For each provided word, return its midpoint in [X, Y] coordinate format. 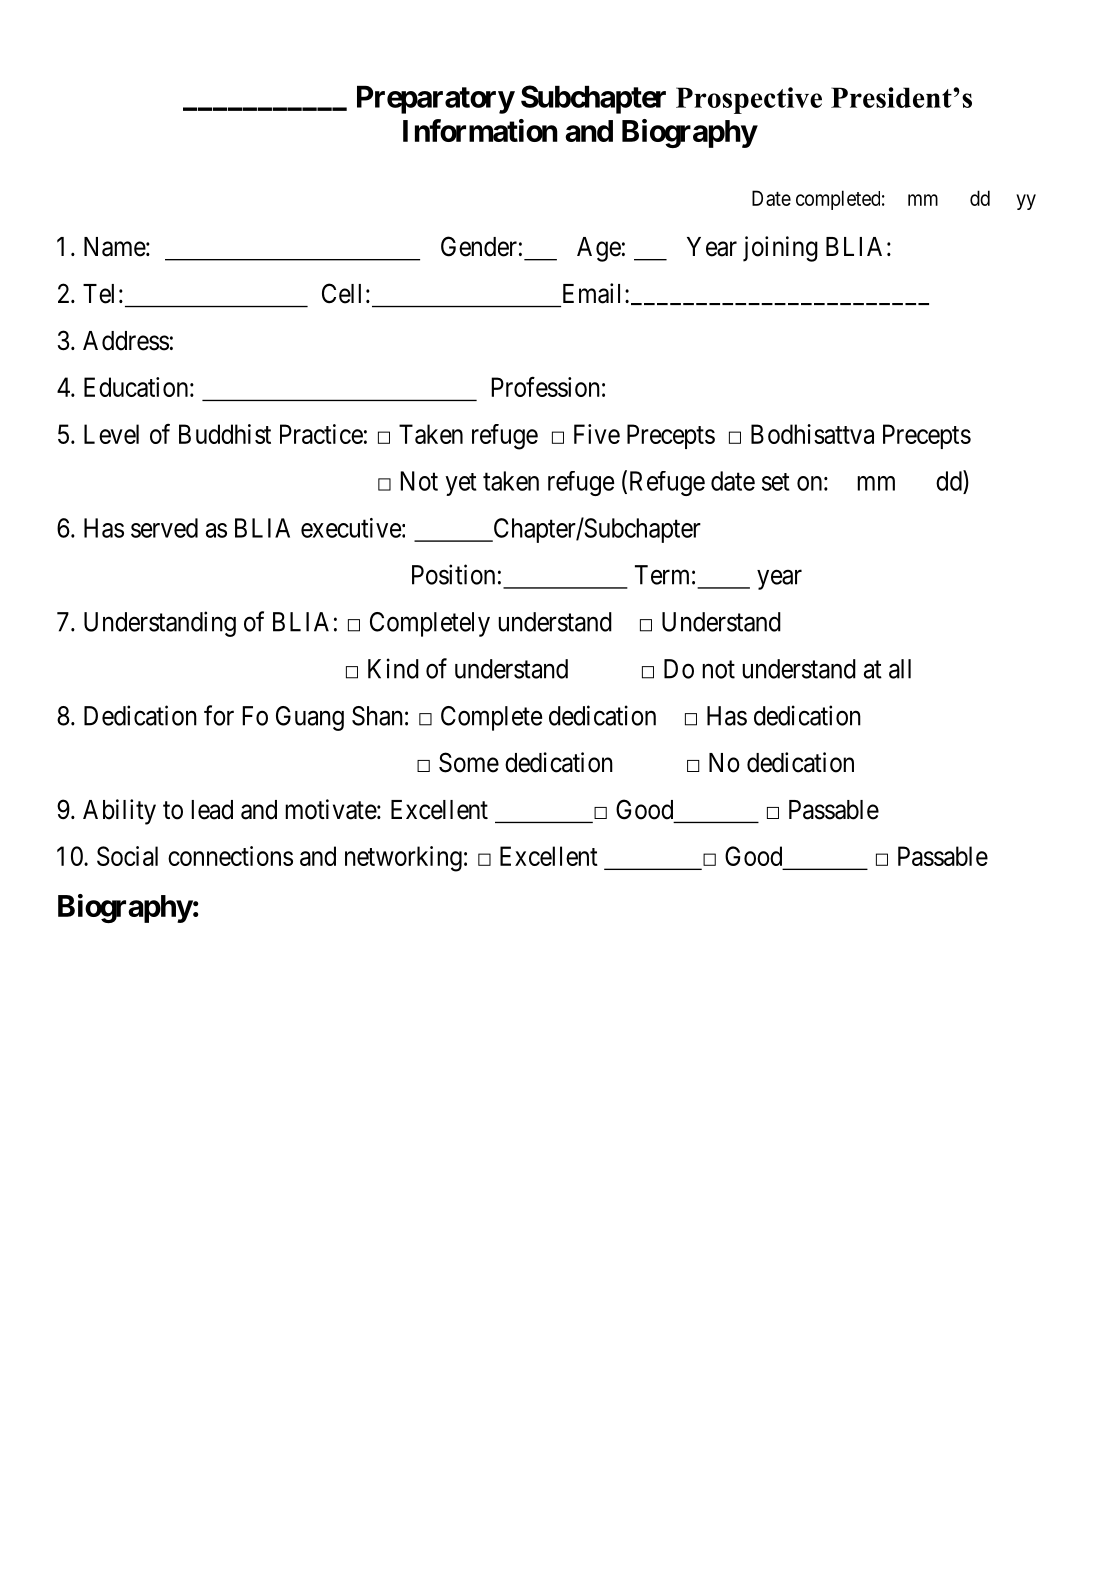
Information [480, 130]
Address [126, 341]
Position [453, 574]
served [164, 528]
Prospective [749, 100]
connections [230, 856]
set [776, 482]
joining [780, 249]
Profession [545, 386]
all [900, 669]
